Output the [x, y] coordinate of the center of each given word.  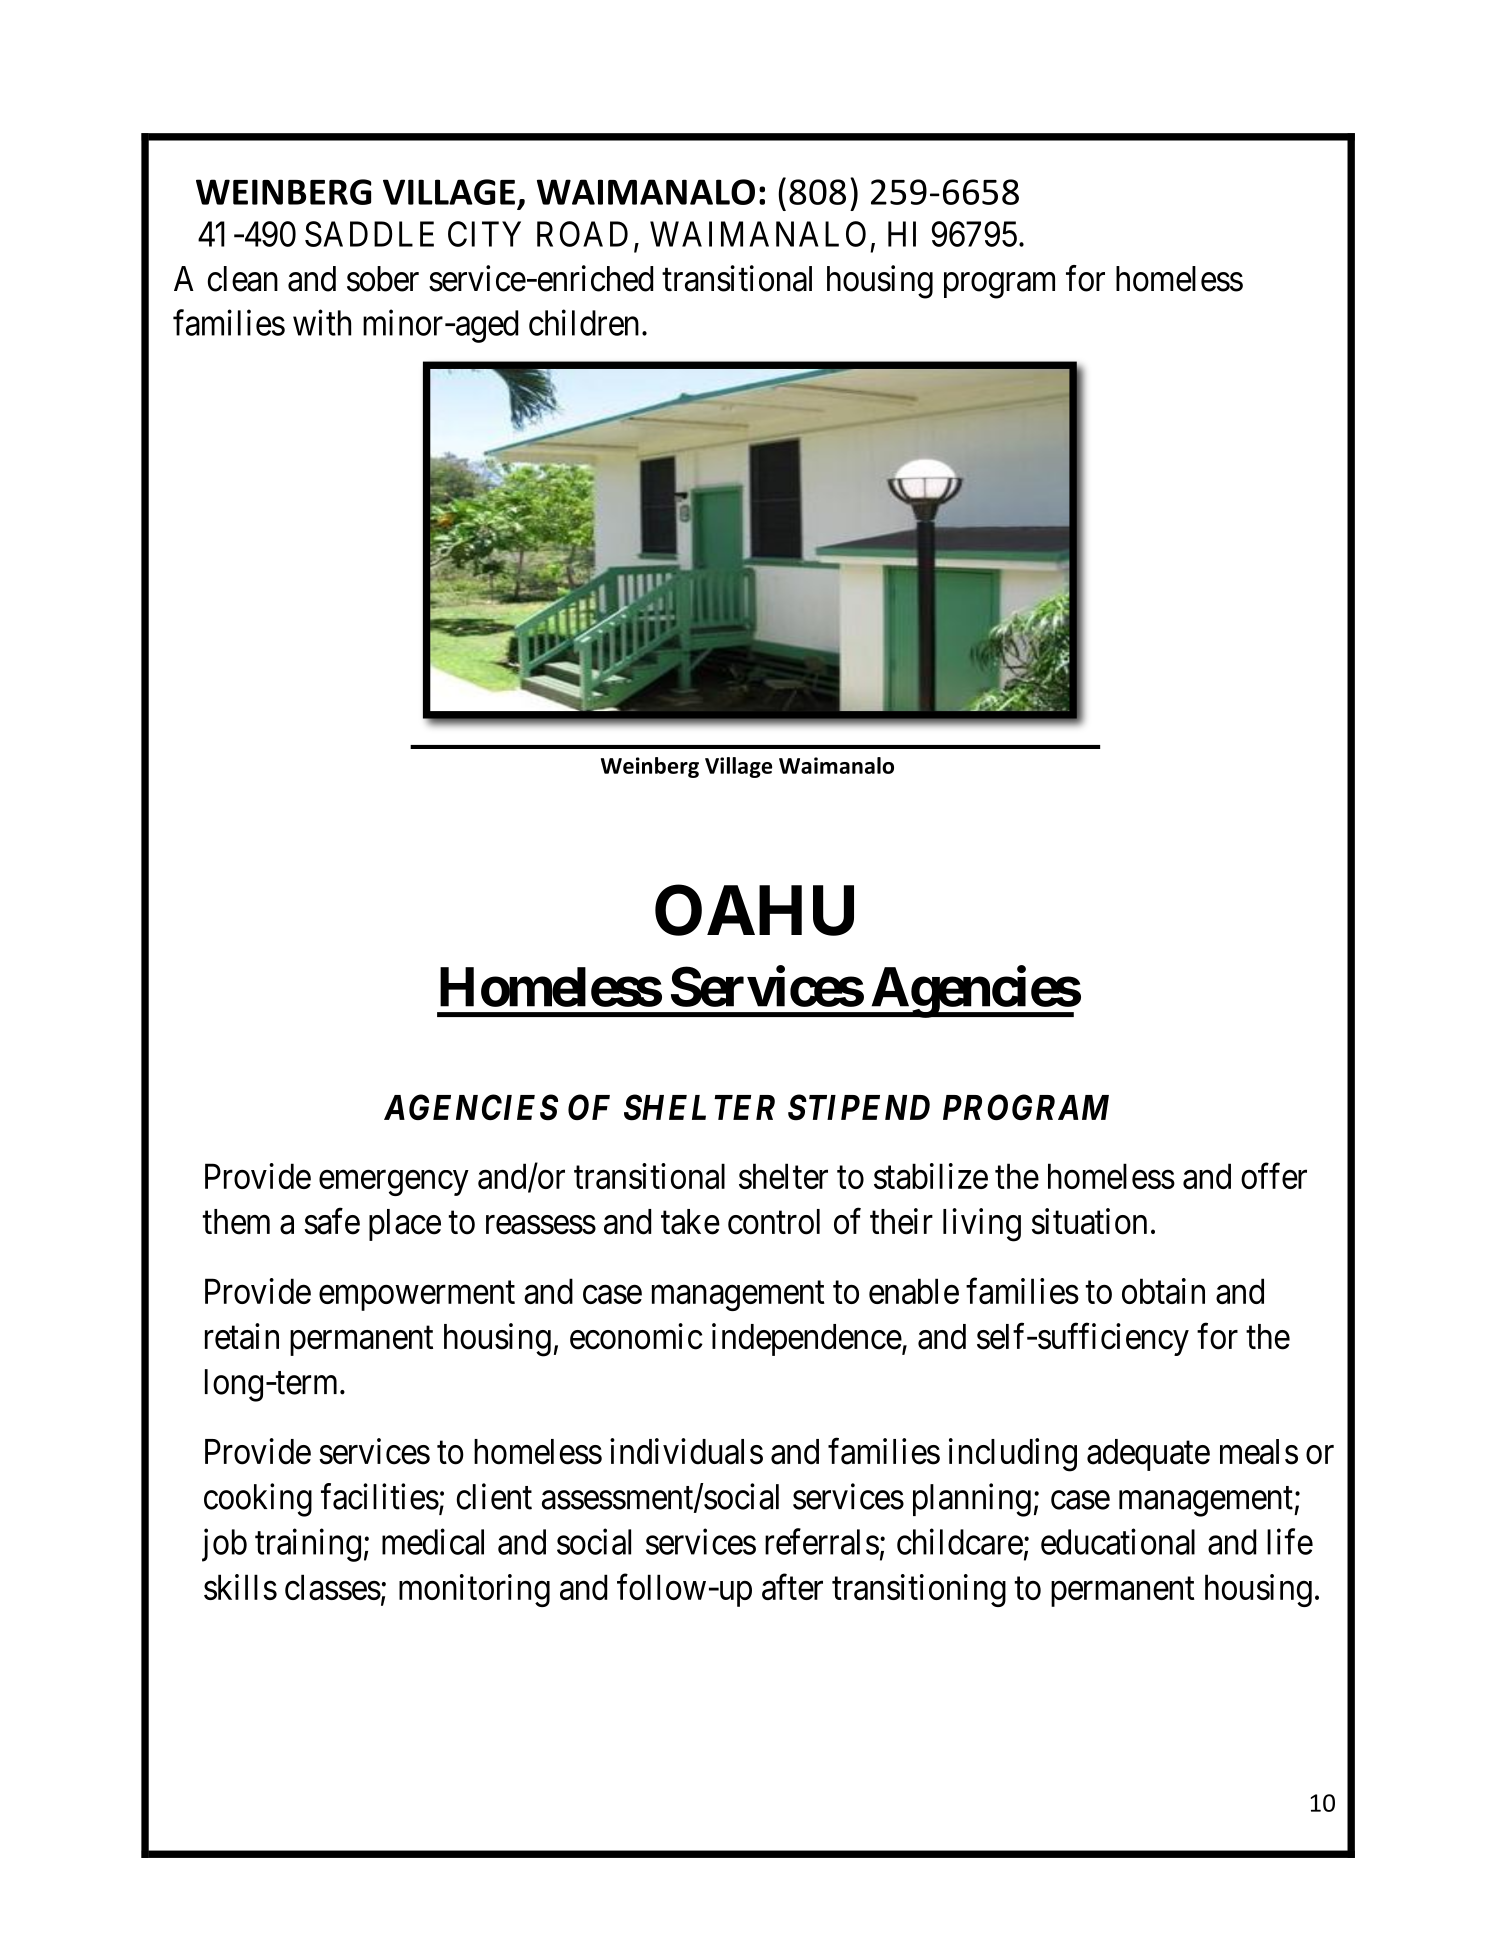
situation [1089, 1221]
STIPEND [859, 1107]
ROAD [582, 234]
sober [383, 279]
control [774, 1222]
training [308, 1545]
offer [1274, 1176]
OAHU [754, 910]
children [584, 322]
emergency [393, 1183]
